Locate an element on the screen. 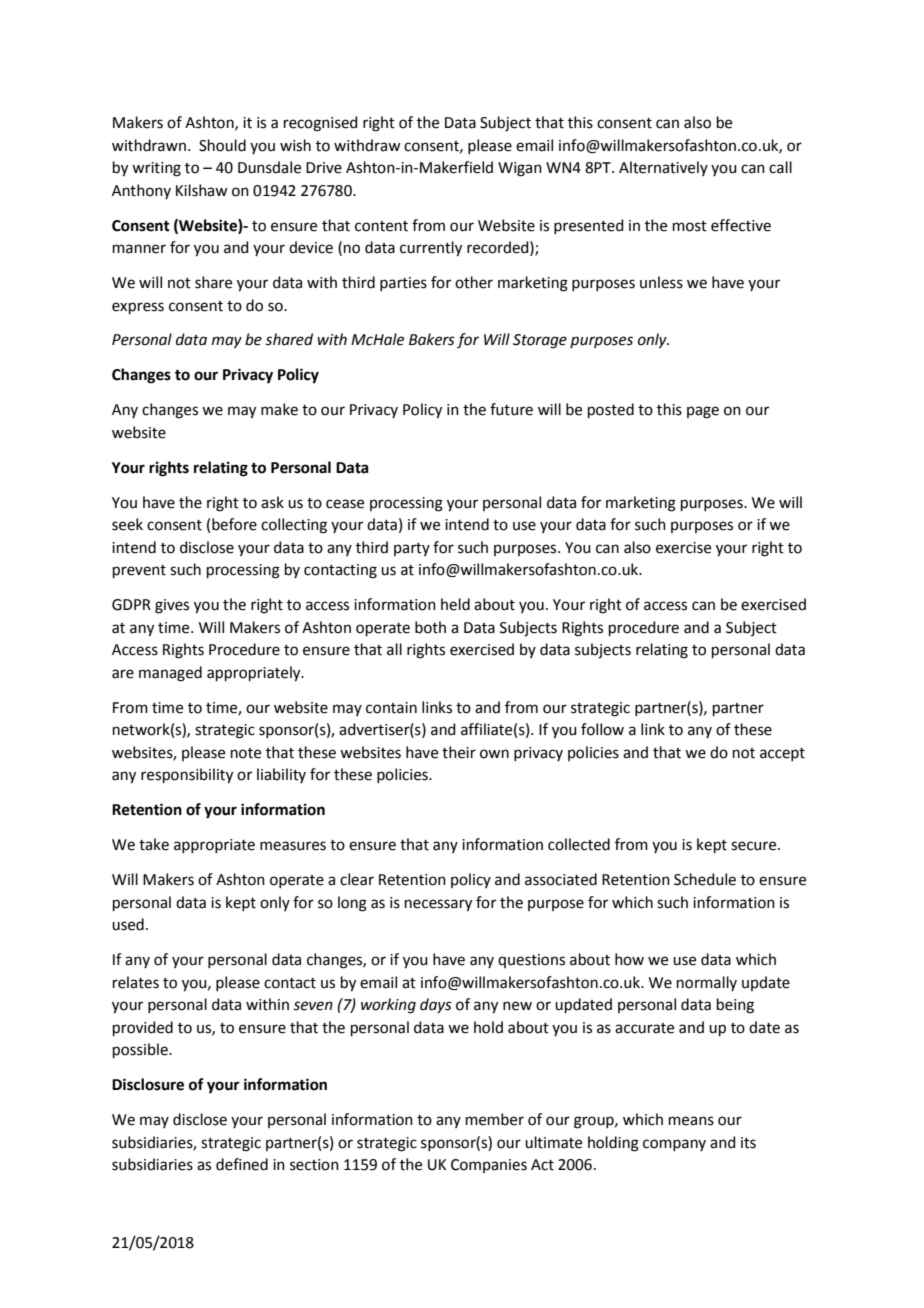 The width and height of the screenshot is (924, 1308). page is located at coordinates (703, 412).
